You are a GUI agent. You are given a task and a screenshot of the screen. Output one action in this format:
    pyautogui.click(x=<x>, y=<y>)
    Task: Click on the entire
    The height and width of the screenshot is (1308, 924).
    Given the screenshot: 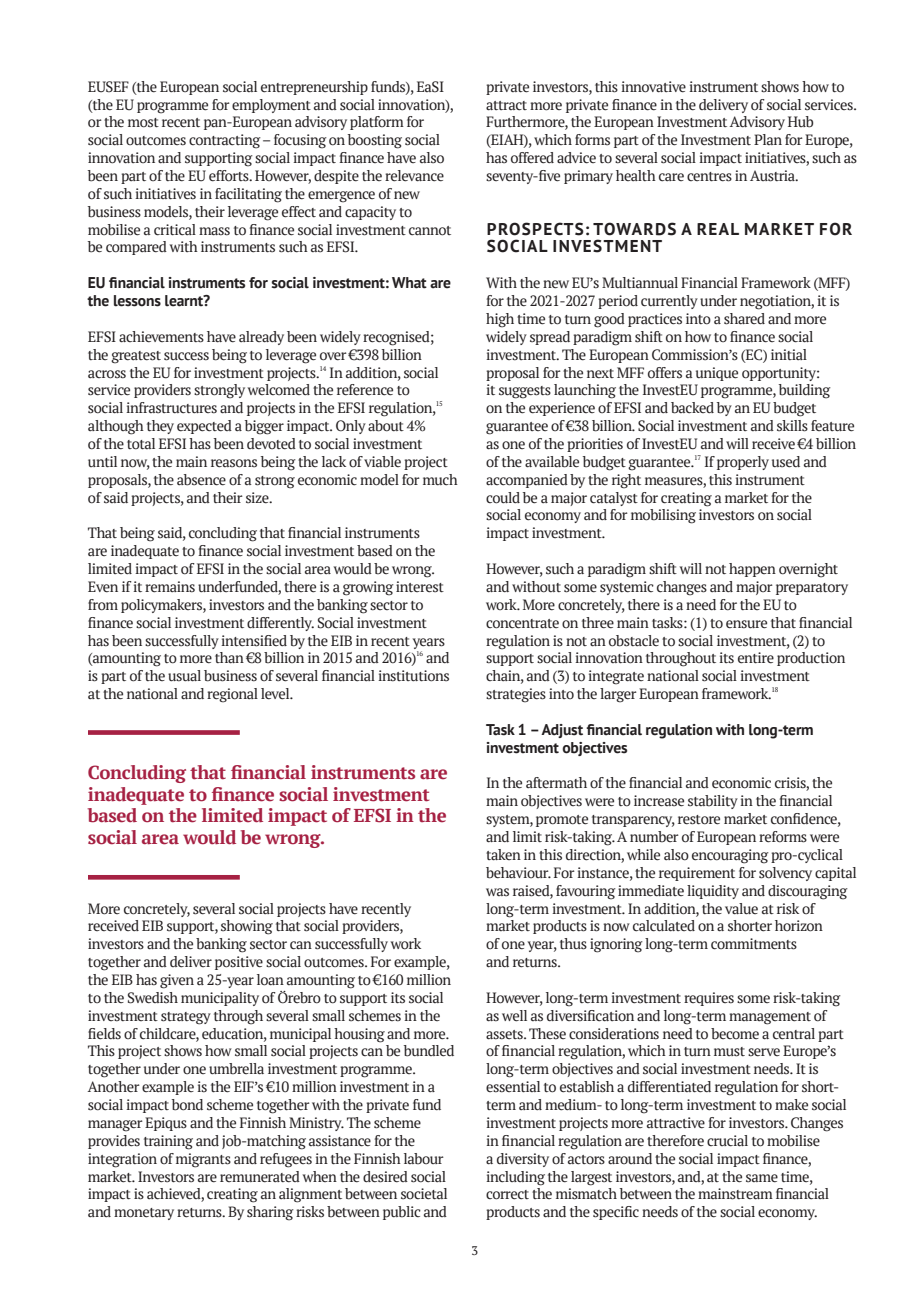 What is the action you would take?
    pyautogui.click(x=756, y=658)
